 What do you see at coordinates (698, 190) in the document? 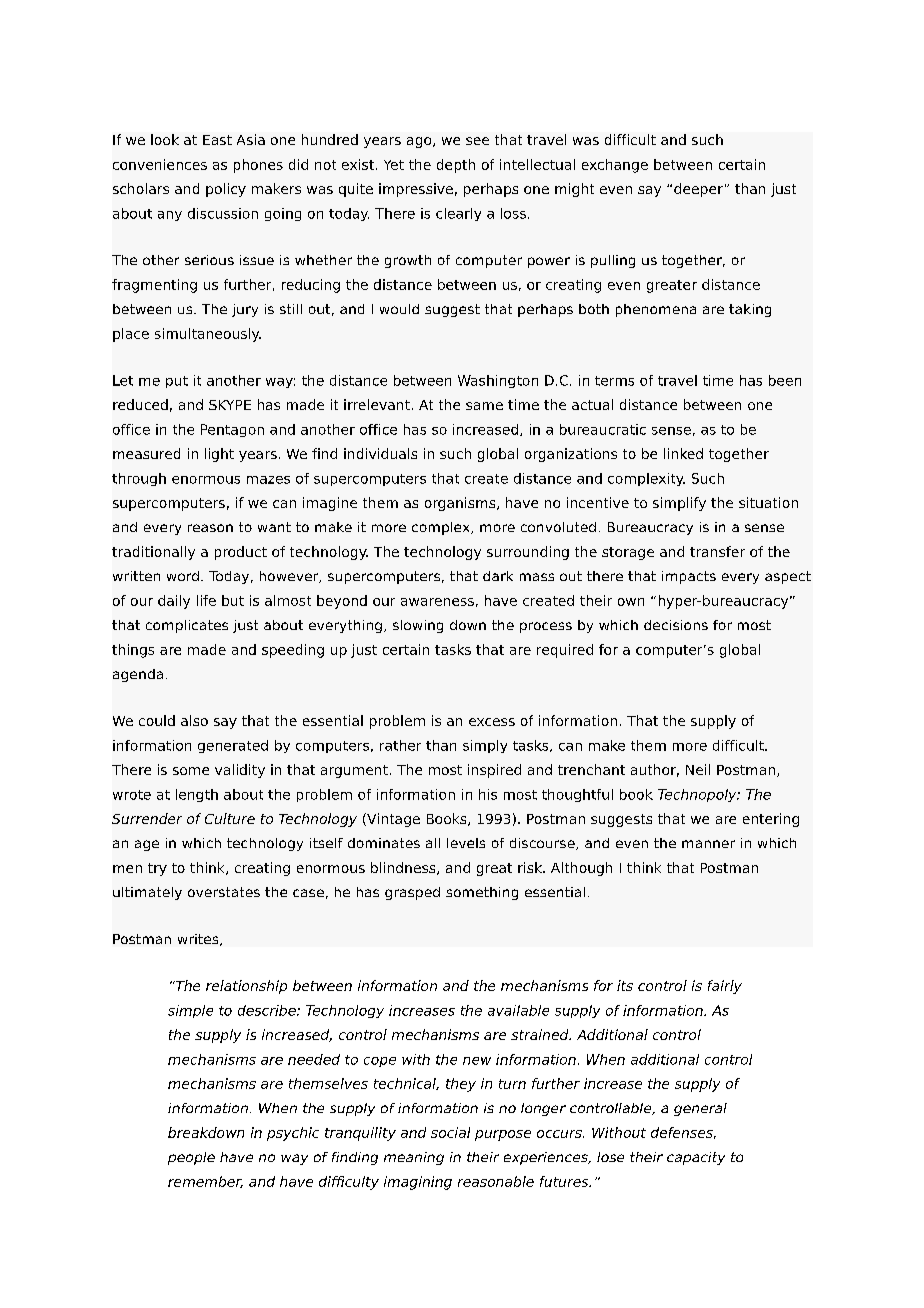
I see `deeper` at bounding box center [698, 190].
